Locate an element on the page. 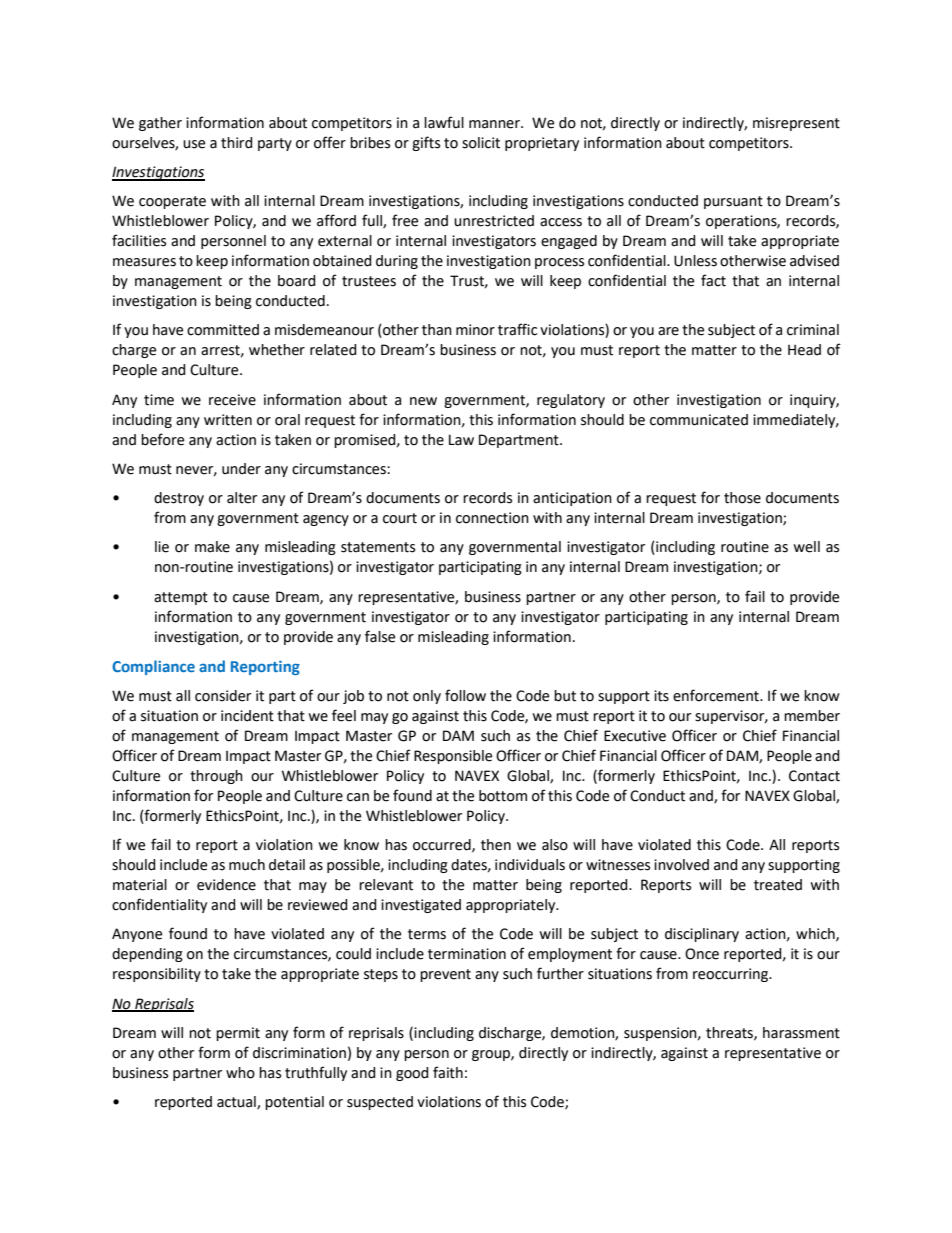 The height and width of the document is (1233, 952). third is located at coordinates (237, 143).
